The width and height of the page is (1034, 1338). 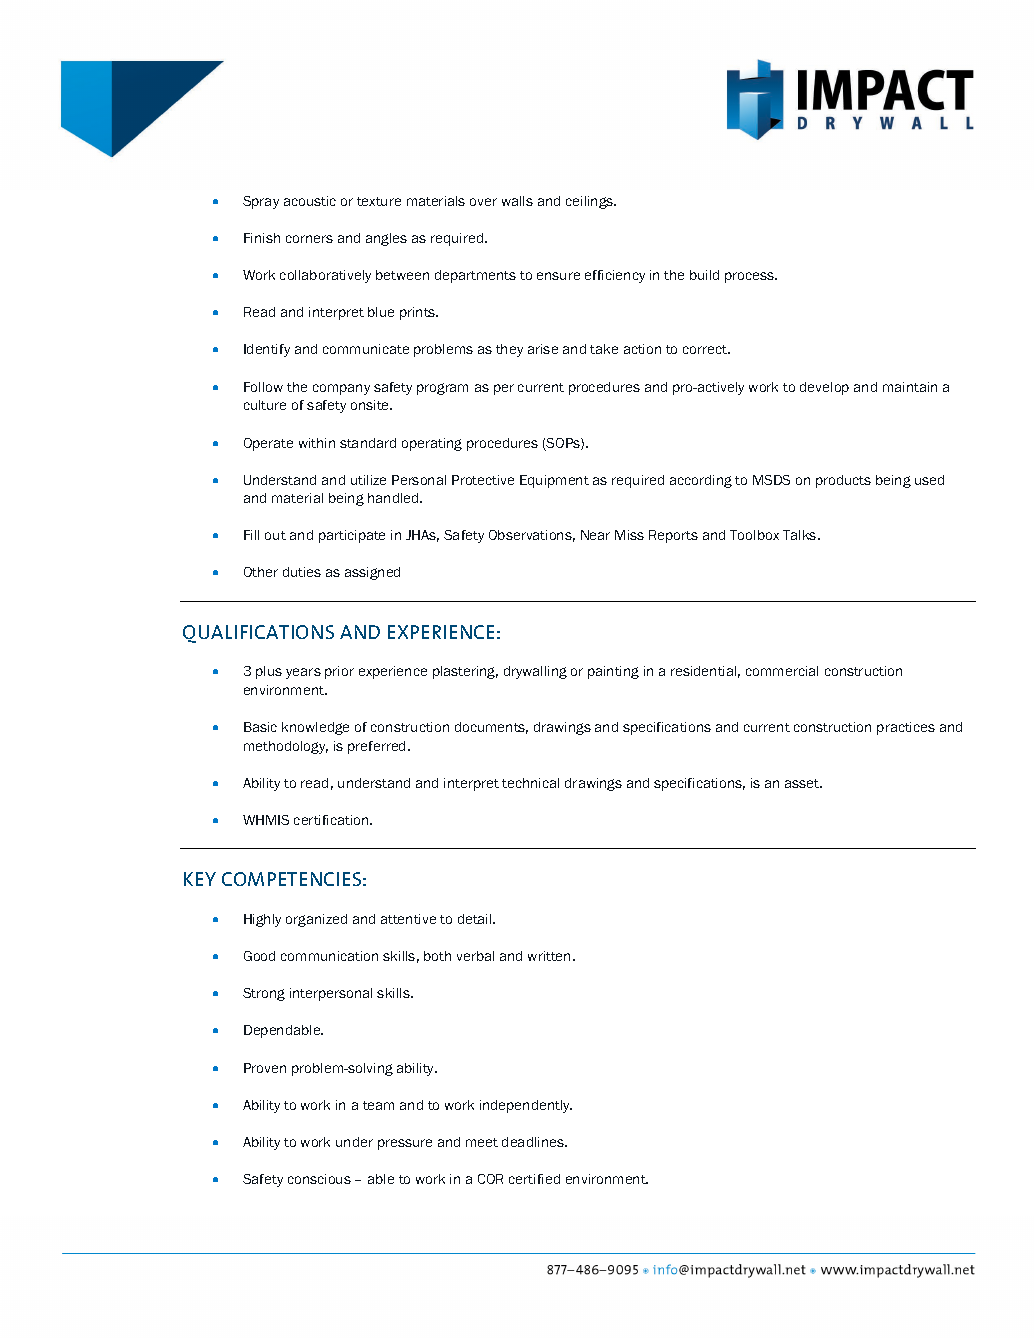 What do you see at coordinates (591, 202) in the page?
I see `ceilings` at bounding box center [591, 202].
